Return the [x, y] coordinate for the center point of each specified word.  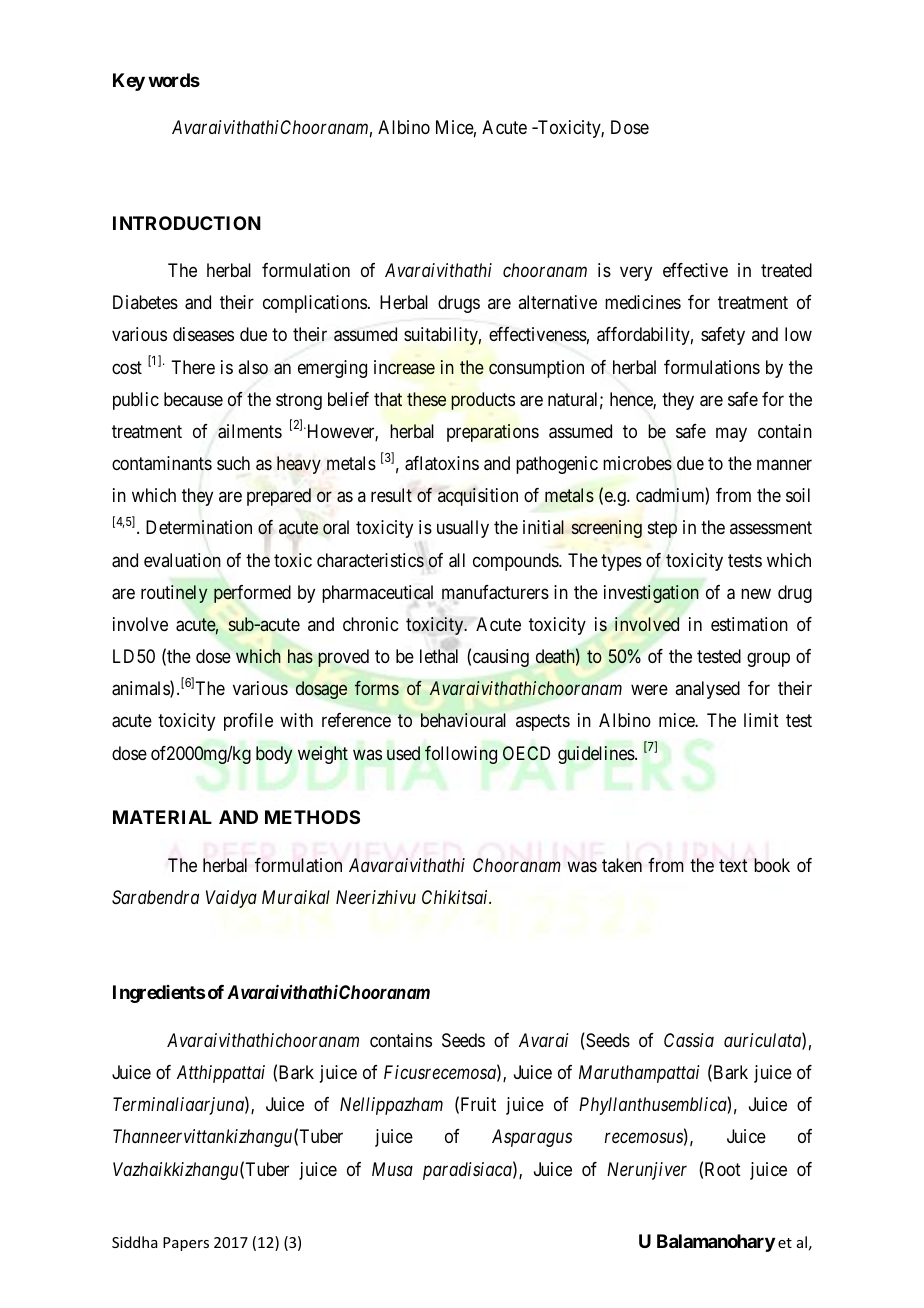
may [731, 435]
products [483, 401]
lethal [439, 655]
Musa [392, 1169]
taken [622, 865]
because [193, 399]
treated [786, 270]
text [733, 865]
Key [129, 82]
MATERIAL [162, 817]
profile [248, 722]
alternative [557, 302]
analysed [707, 690]
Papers [186, 1244]
